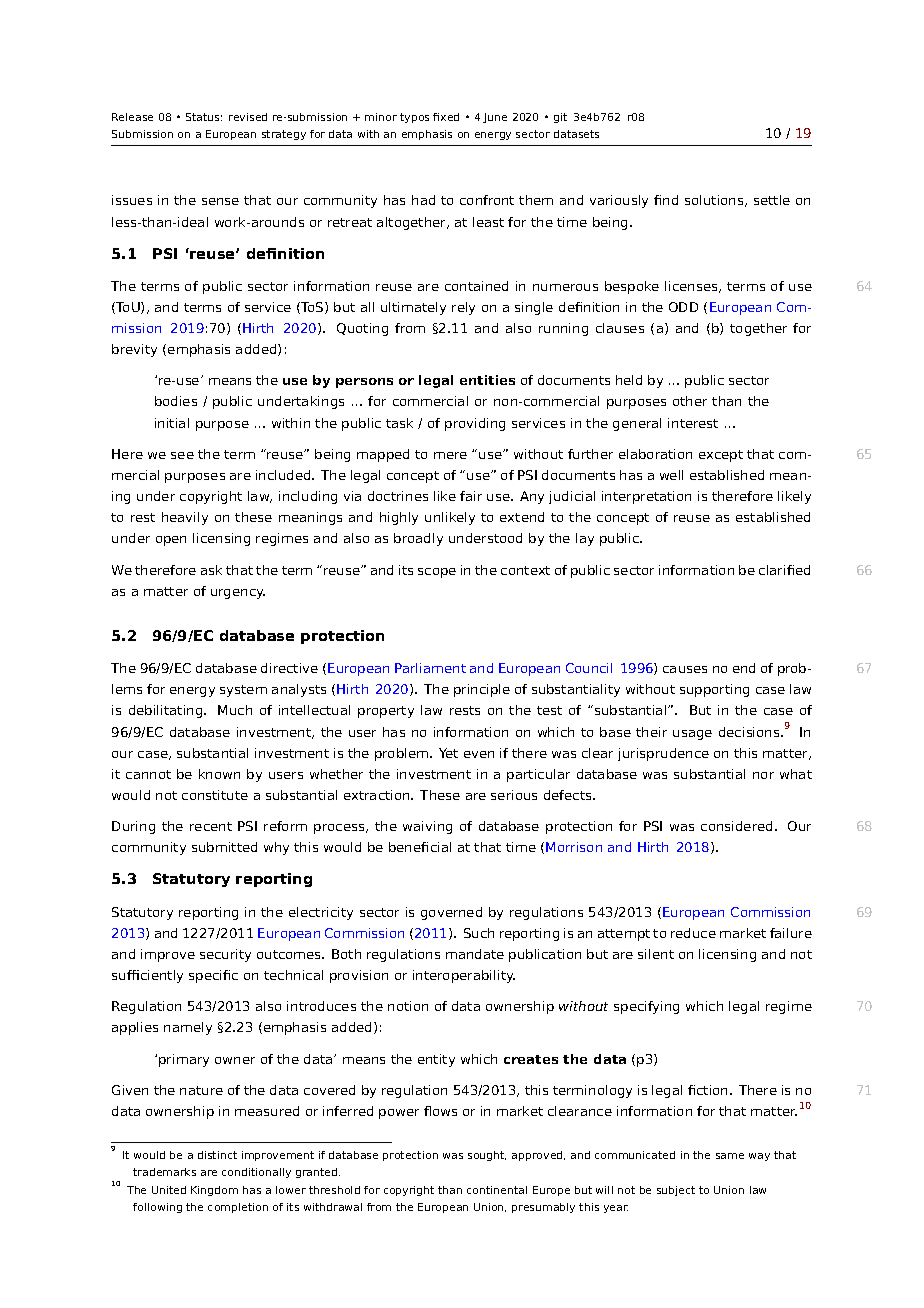  What do you see at coordinates (217, 1155) in the screenshot?
I see `distinct` at bounding box center [217, 1155].
